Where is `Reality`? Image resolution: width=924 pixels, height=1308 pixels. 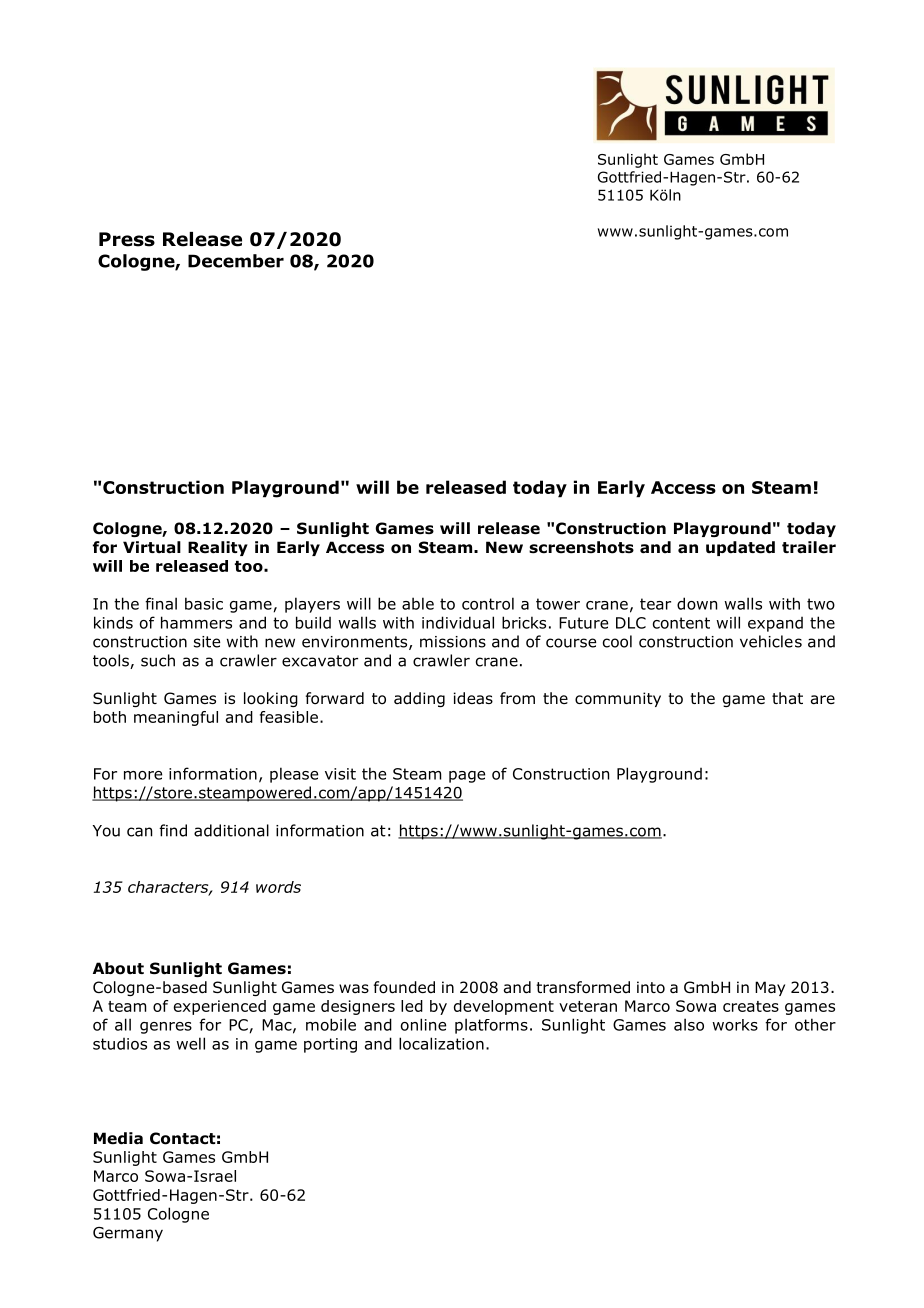 Reality is located at coordinates (218, 548).
